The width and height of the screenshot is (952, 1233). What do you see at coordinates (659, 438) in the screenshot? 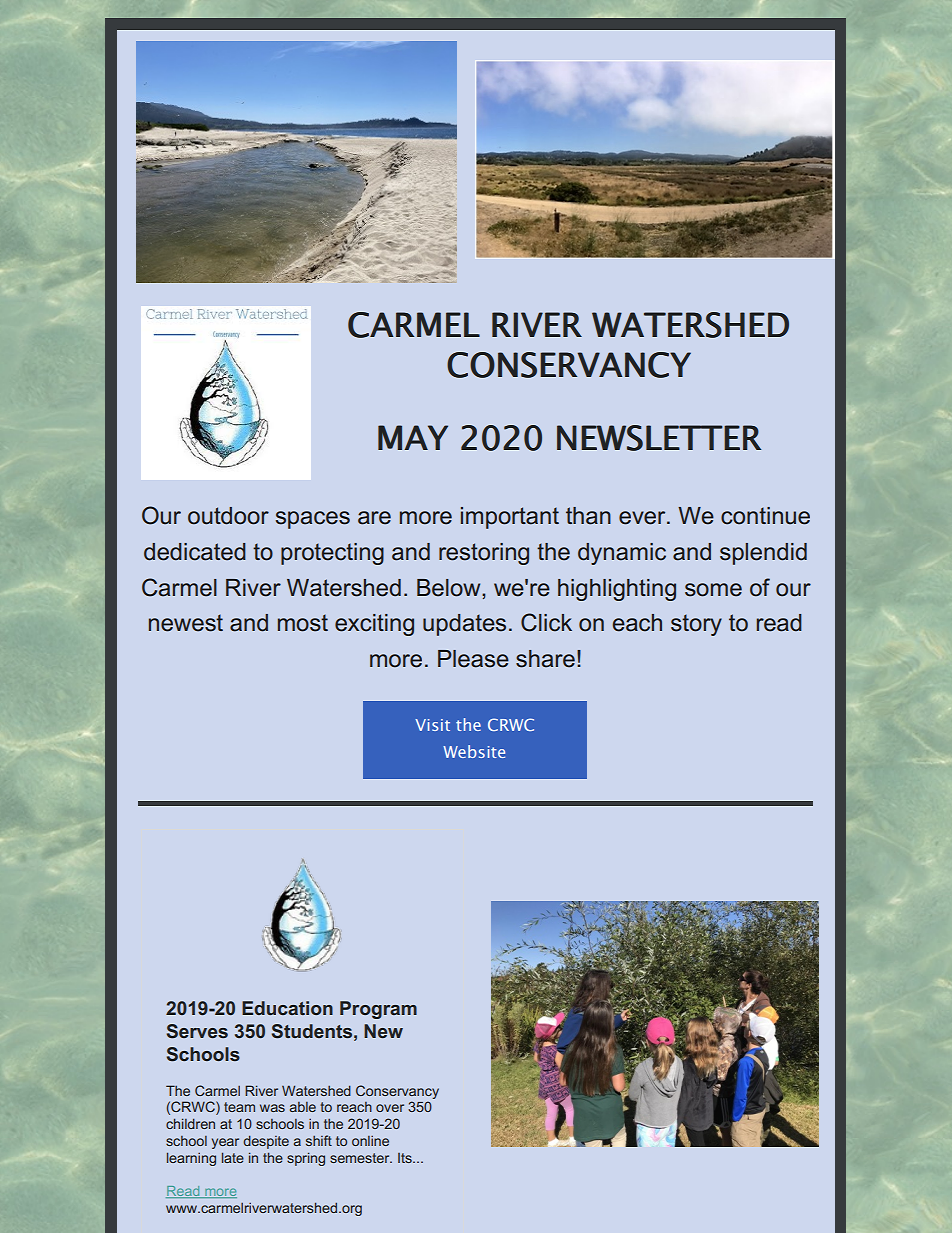
I see `NEWSLETTER` at bounding box center [659, 438].
